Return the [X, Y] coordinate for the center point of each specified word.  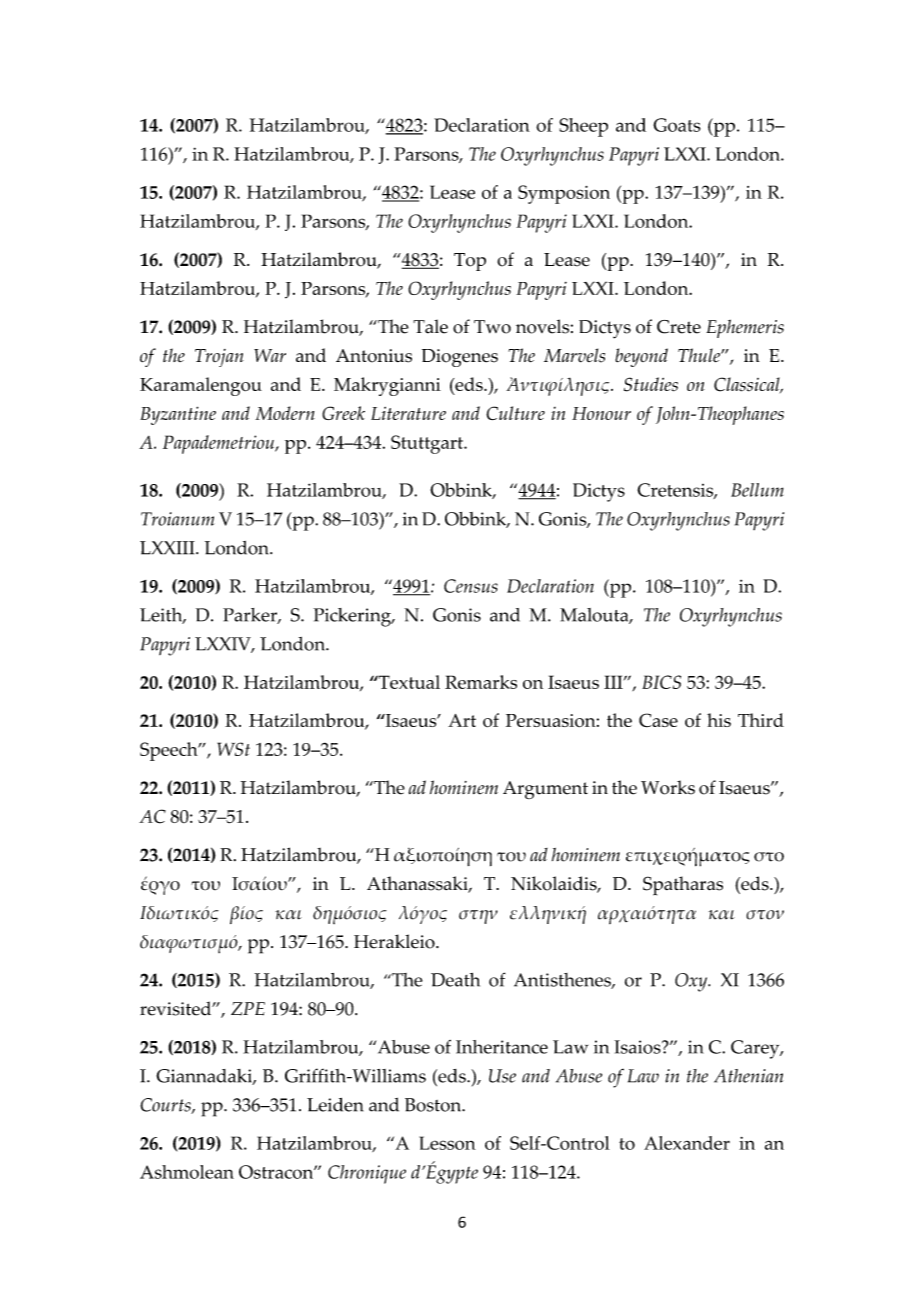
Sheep [583, 127]
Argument [545, 790]
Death [455, 980]
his [719, 720]
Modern [285, 413]
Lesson [447, 1143]
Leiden [335, 1105]
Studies [651, 384]
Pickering [353, 617]
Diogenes [460, 358]
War [270, 355]
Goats [677, 125]
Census [471, 586]
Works [668, 787]
